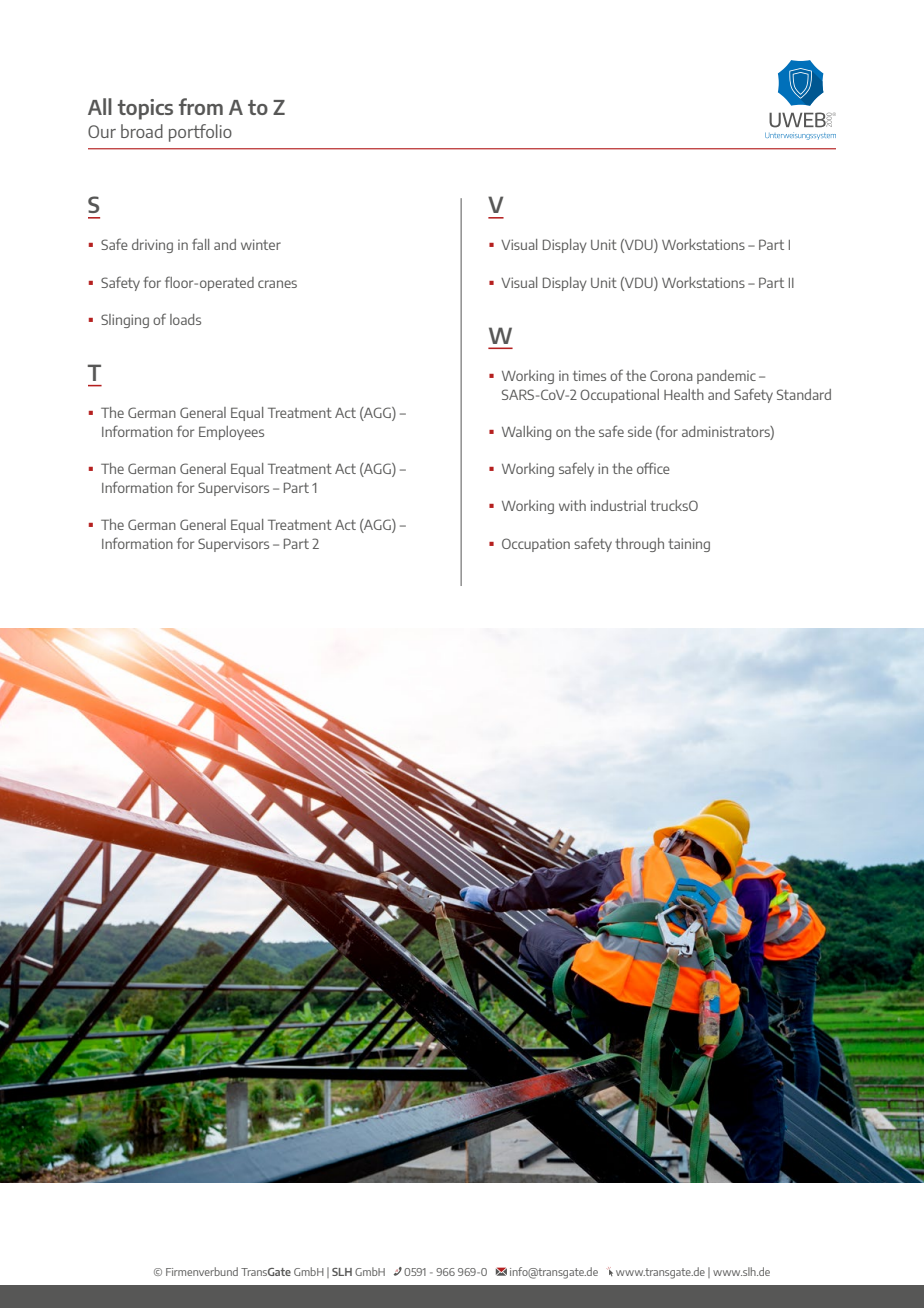 Image resolution: width=924 pixels, height=1308 pixels. Describe the element at coordinates (231, 433) in the screenshot. I see `Employees` at that location.
